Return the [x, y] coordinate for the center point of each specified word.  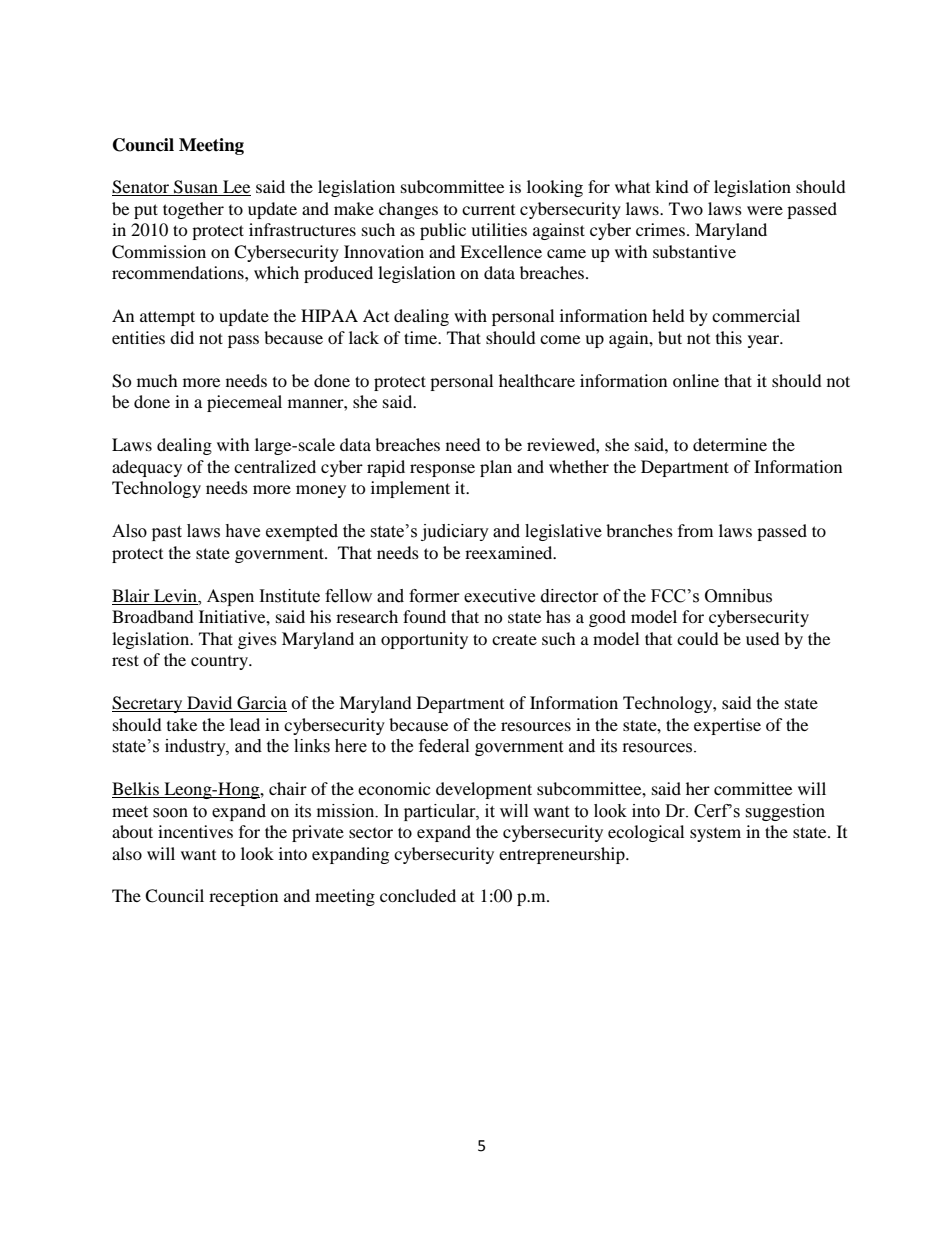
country [220, 663]
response [442, 470]
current [488, 210]
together [193, 210]
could [698, 638]
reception [243, 897]
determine [730, 444]
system [715, 835]
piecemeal [244, 403]
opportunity [424, 640]
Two [686, 208]
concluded [418, 895]
